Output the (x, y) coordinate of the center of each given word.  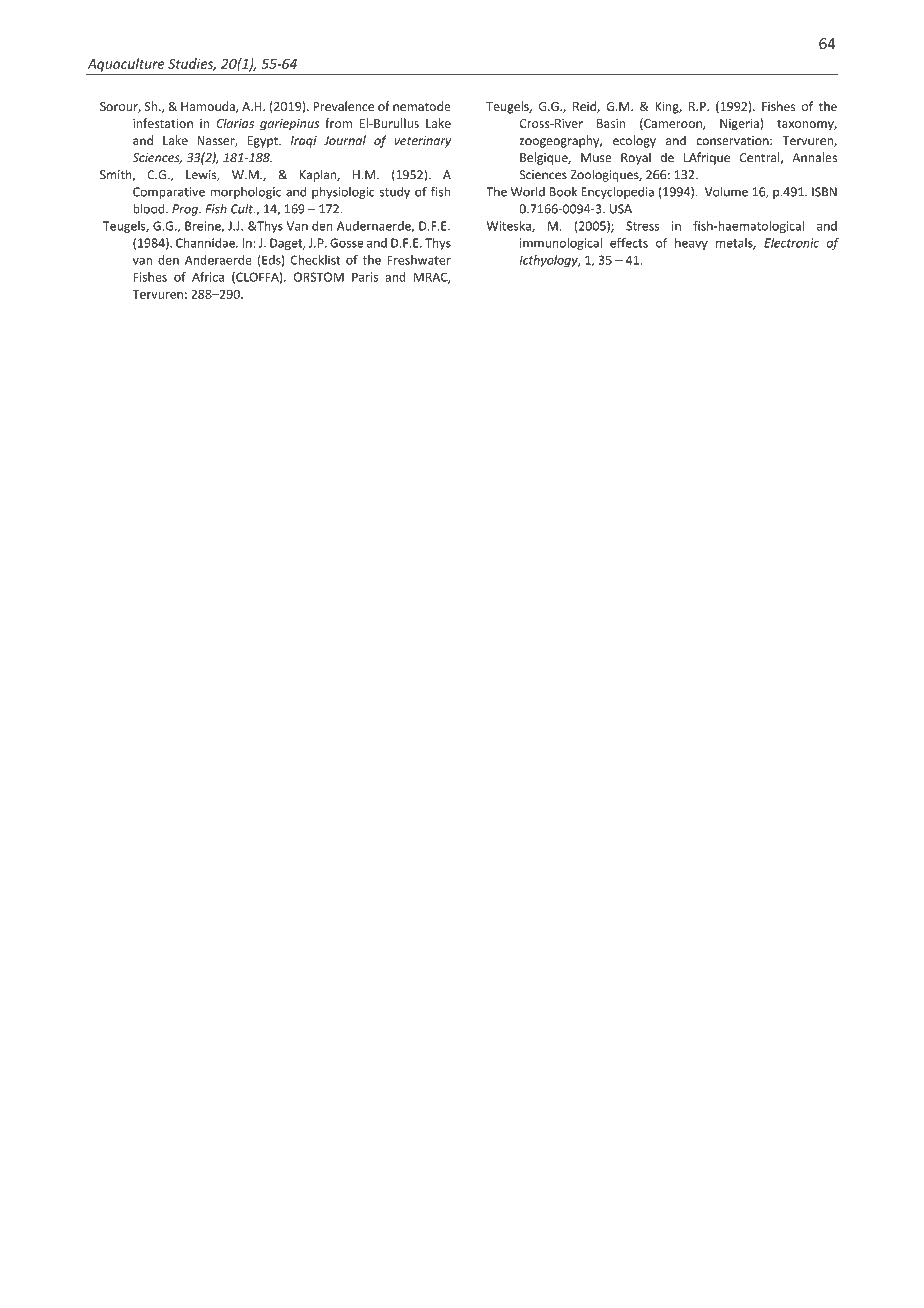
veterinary (422, 142)
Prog (186, 210)
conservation (733, 141)
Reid (585, 107)
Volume (726, 191)
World (528, 192)
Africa (208, 277)
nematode (422, 106)
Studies (192, 64)
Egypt (263, 142)
